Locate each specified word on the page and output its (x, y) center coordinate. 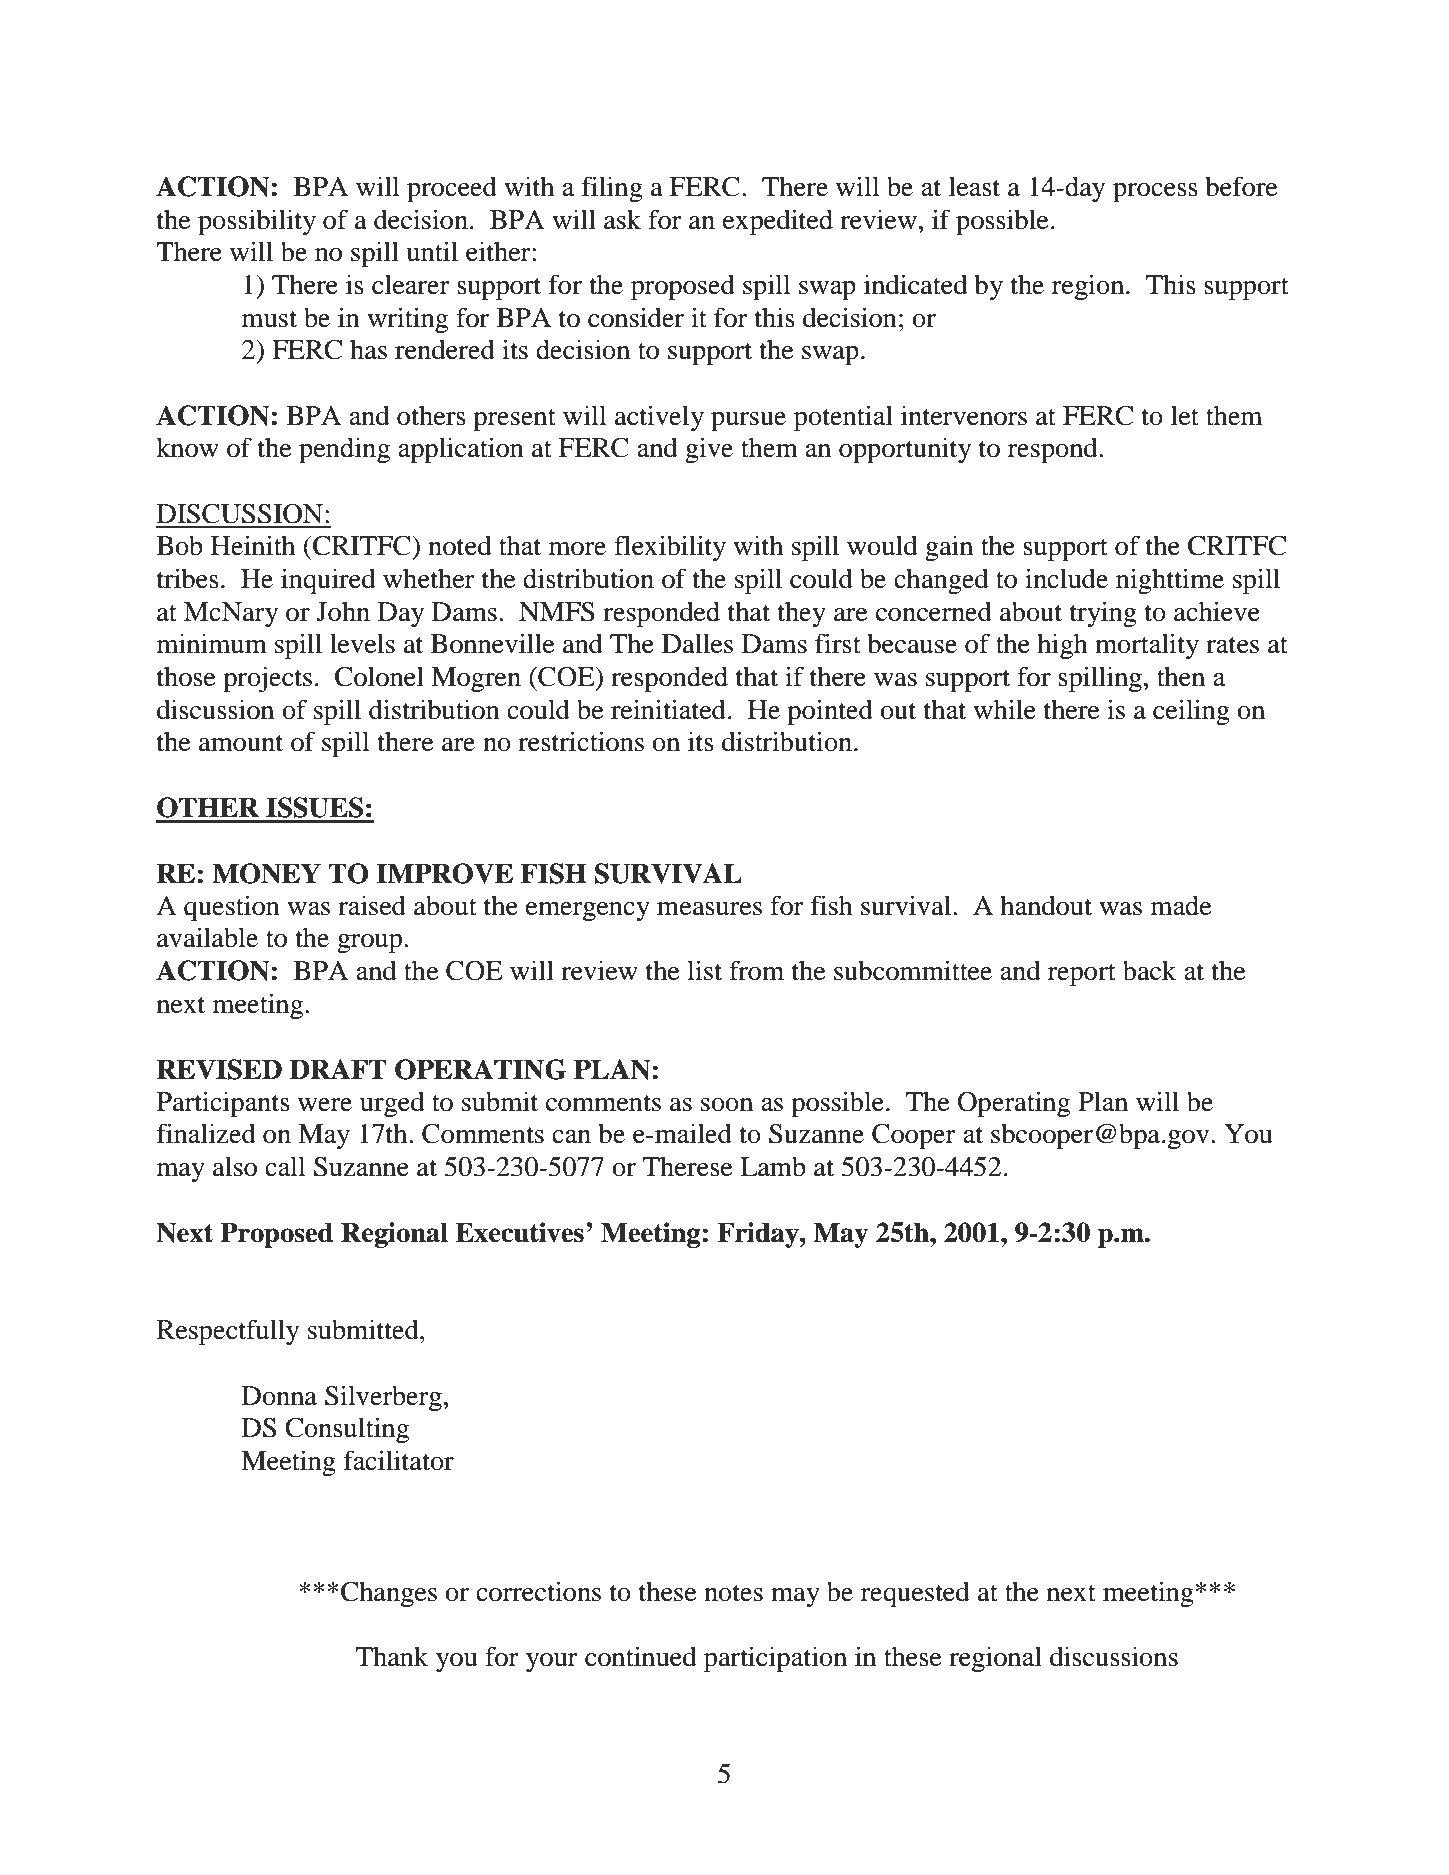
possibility (257, 222)
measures (709, 909)
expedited (778, 222)
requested (915, 1594)
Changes (389, 1594)
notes (733, 1593)
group (371, 944)
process (1155, 193)
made (1181, 905)
